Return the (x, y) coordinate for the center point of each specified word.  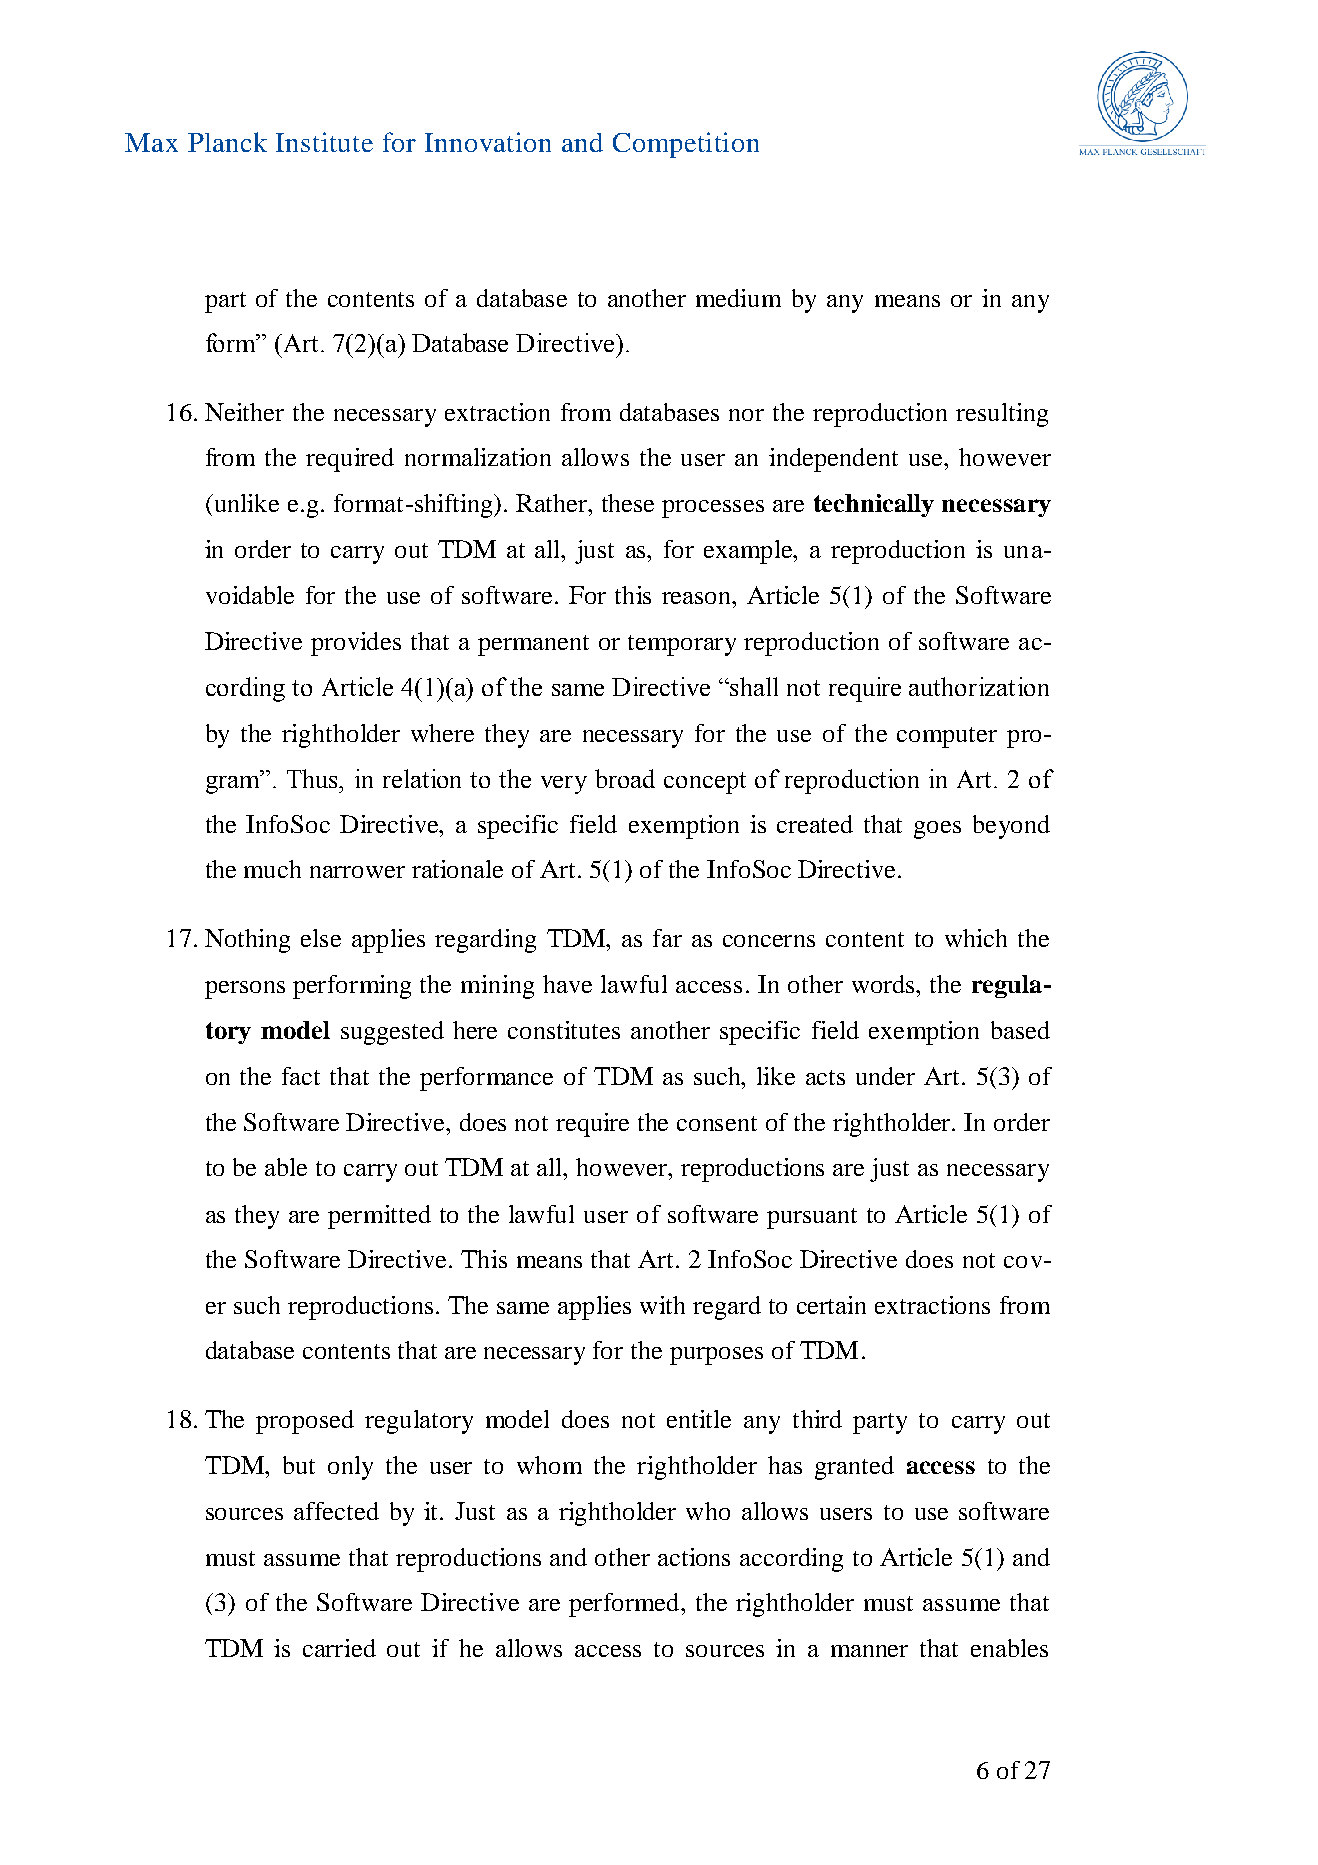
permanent (533, 645)
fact (301, 1076)
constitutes (564, 1030)
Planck (227, 142)
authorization (979, 686)
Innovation (488, 142)
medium (738, 298)
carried (339, 1648)
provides (356, 644)
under (885, 1076)
